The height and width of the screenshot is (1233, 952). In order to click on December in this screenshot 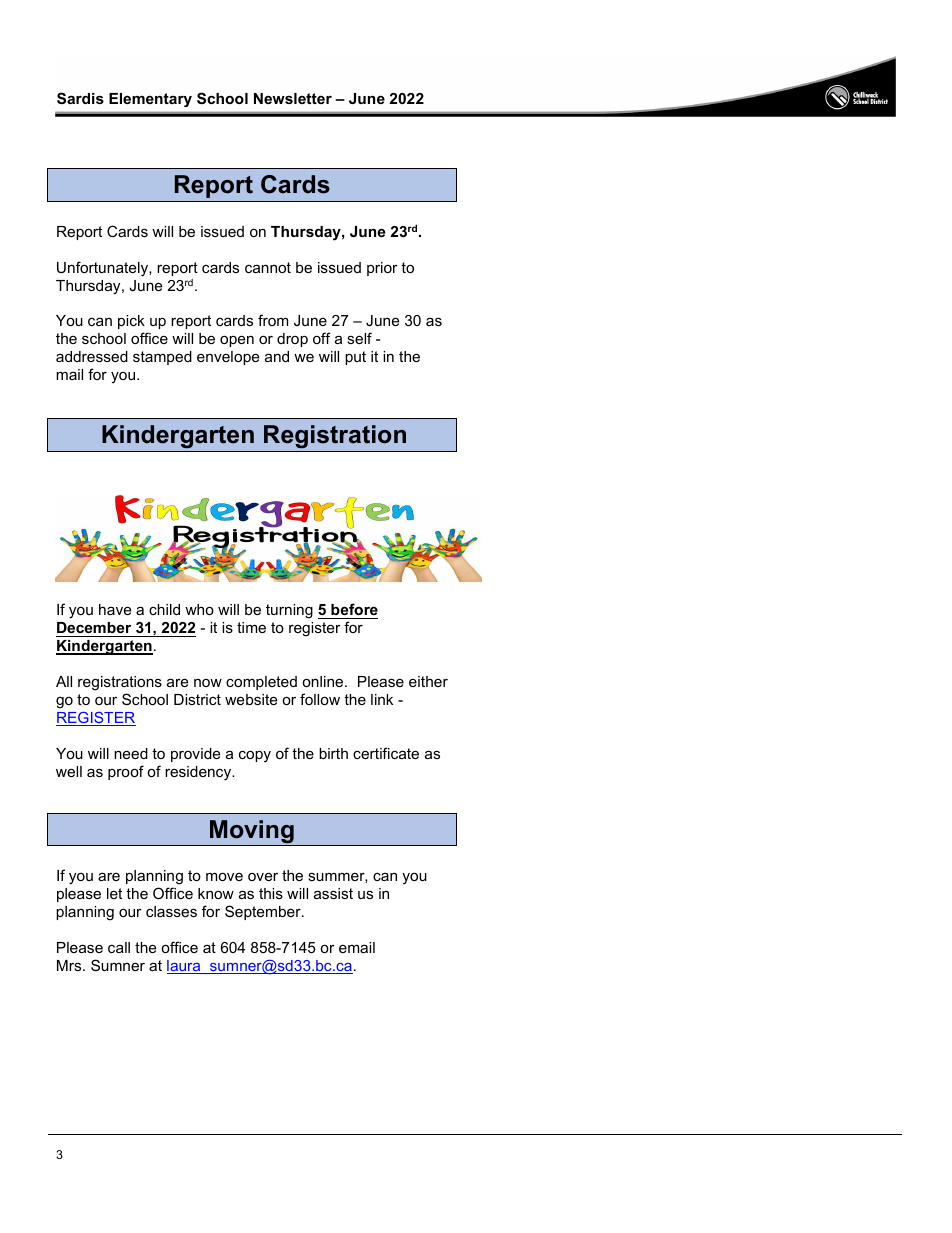, I will do `click(95, 629)`.
